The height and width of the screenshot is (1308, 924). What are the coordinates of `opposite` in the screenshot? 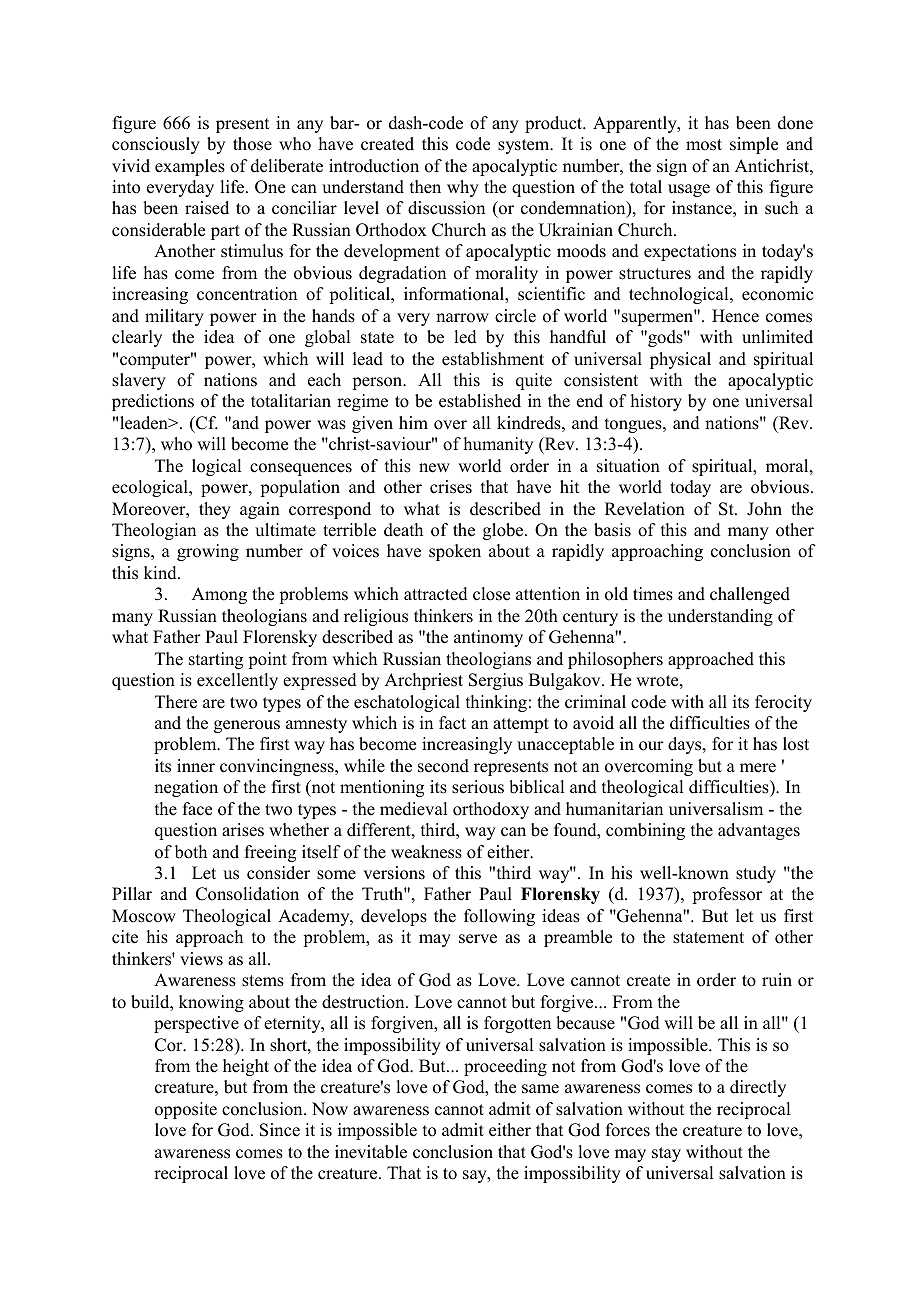 It's located at (186, 1110).
